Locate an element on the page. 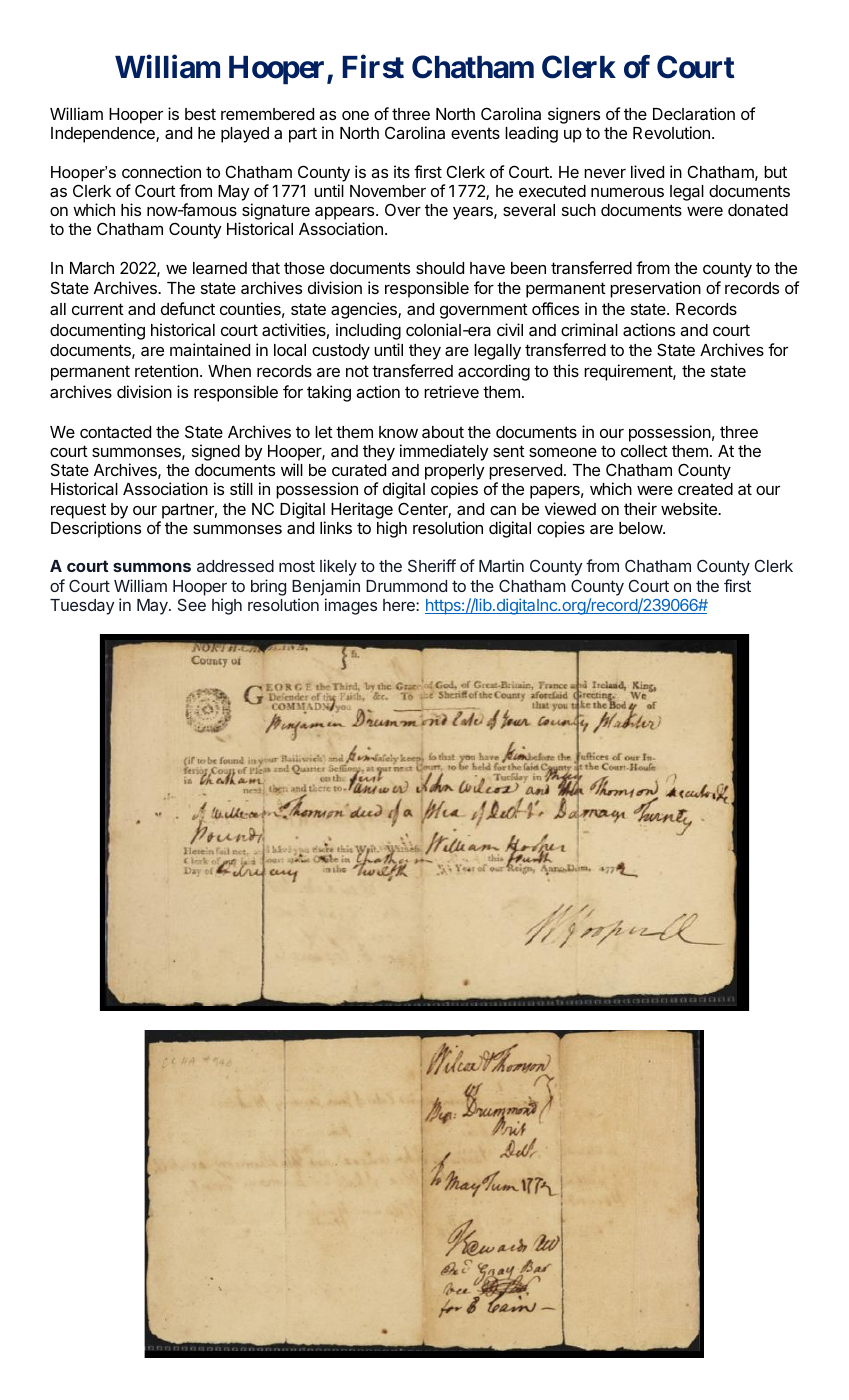  See is located at coordinates (192, 604).
